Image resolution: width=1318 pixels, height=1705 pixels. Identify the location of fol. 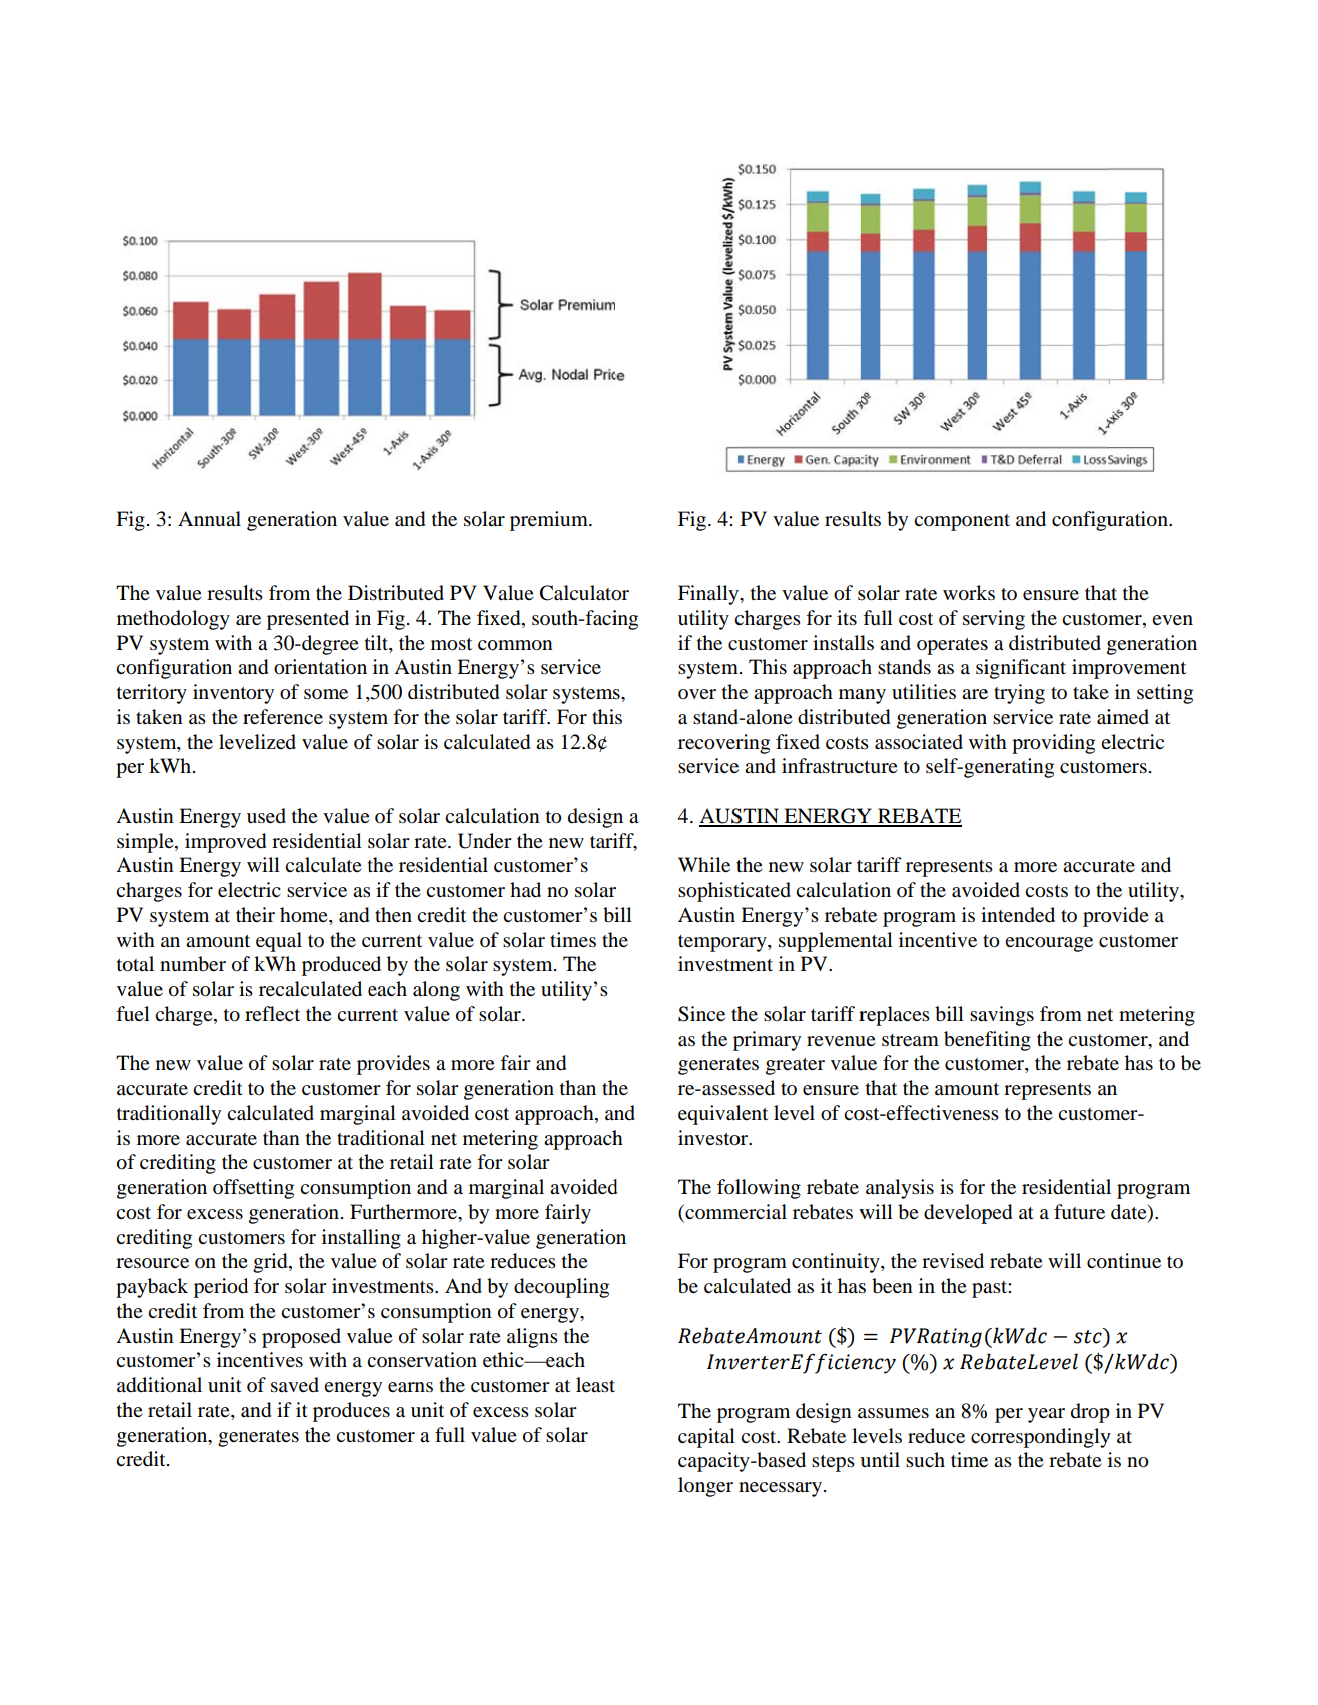
(730, 1186).
